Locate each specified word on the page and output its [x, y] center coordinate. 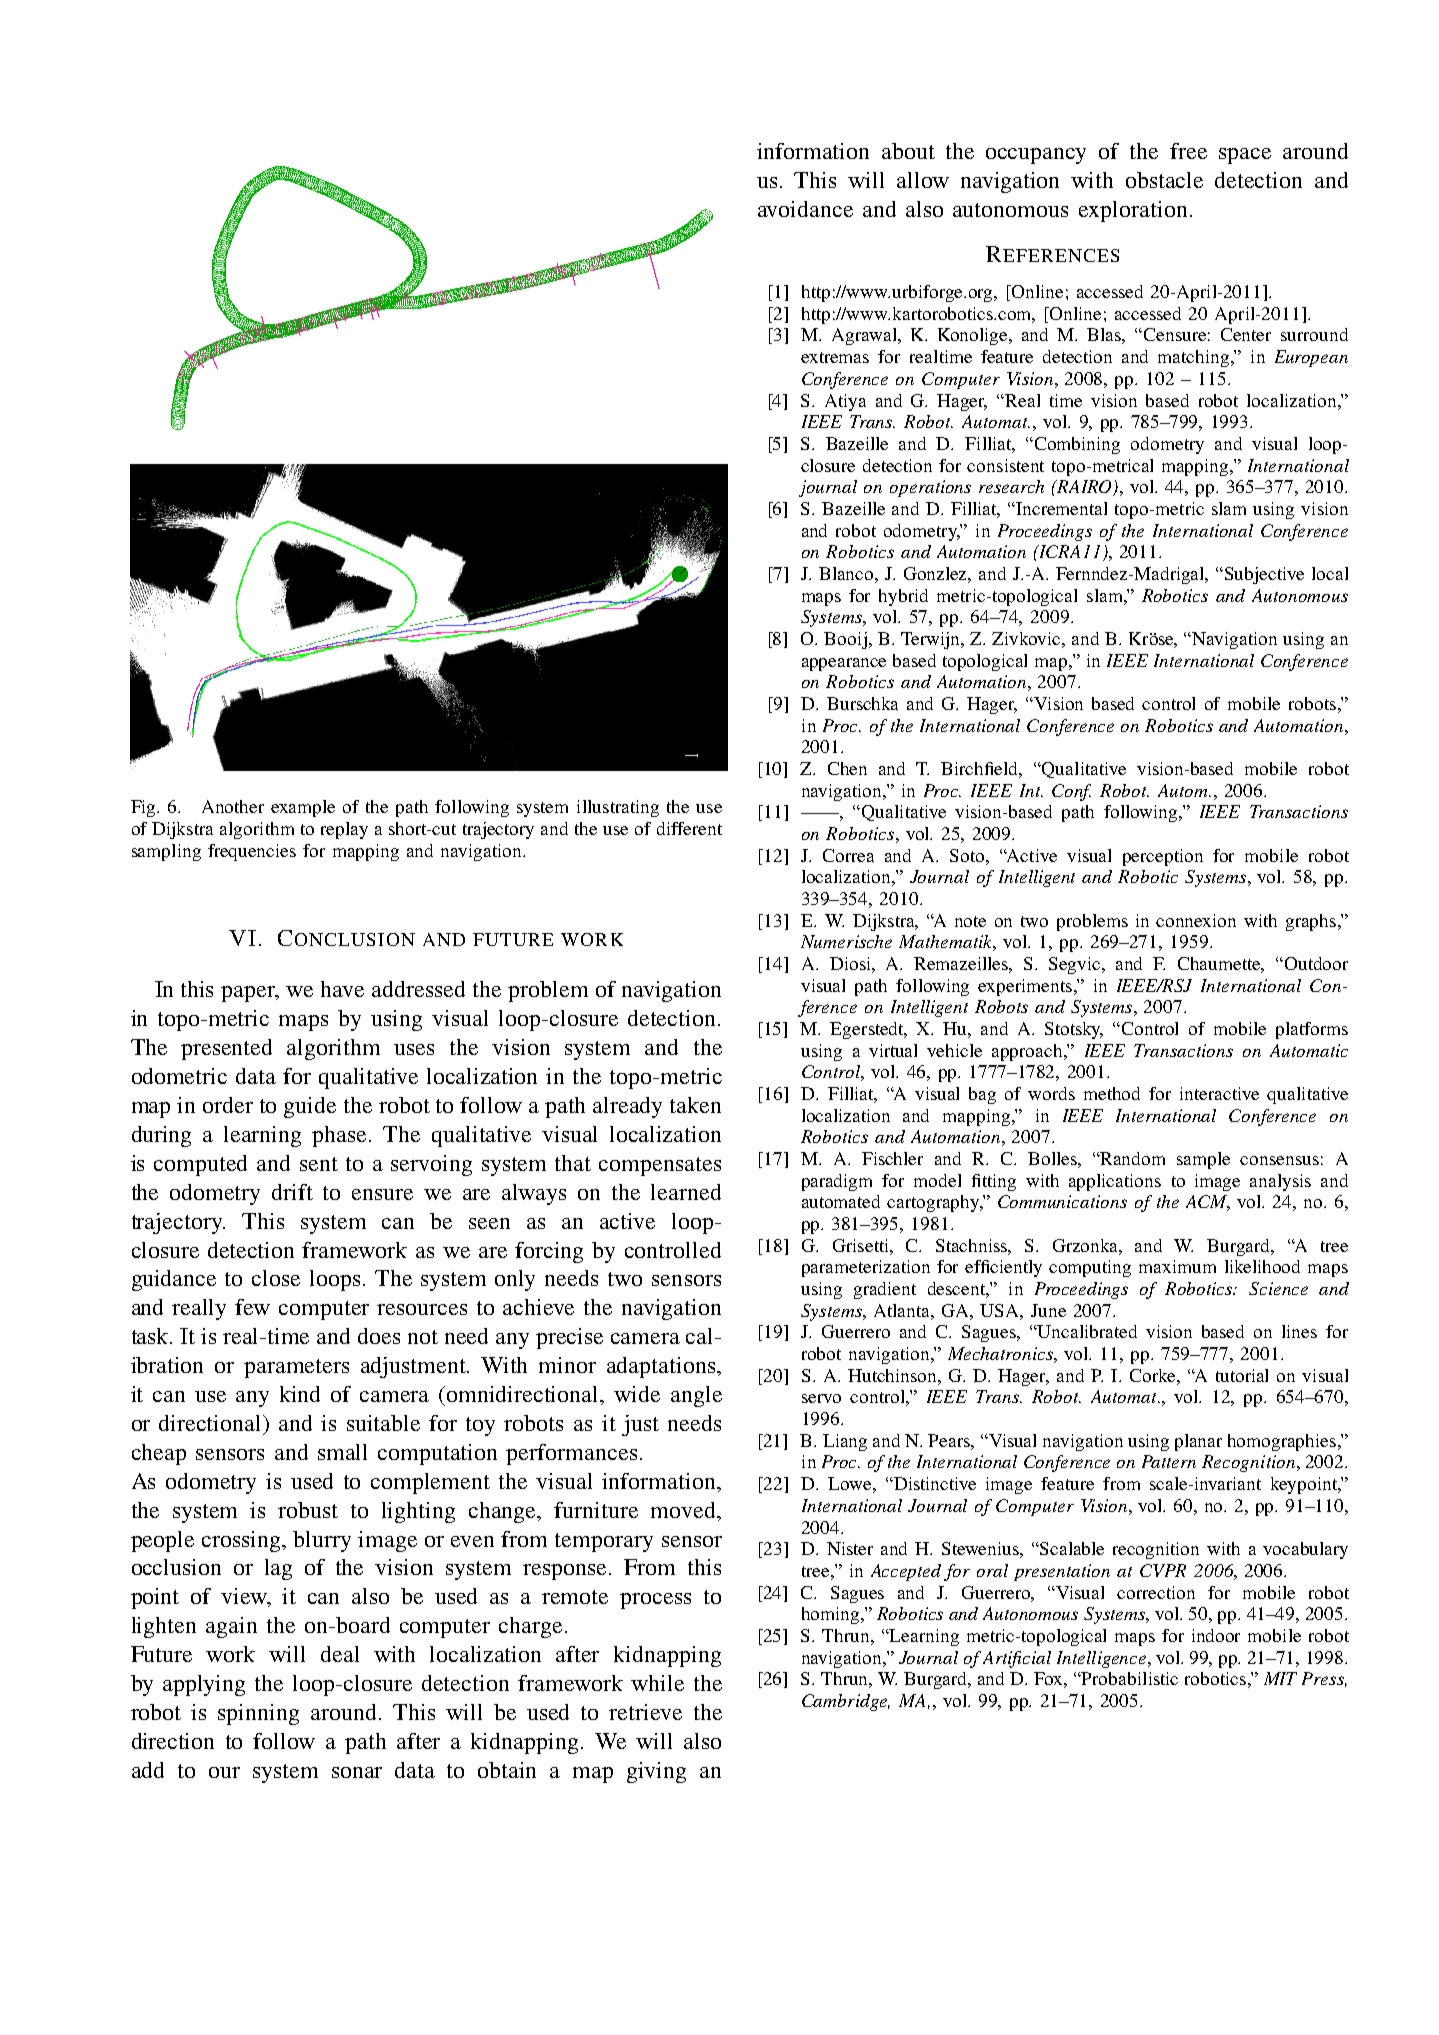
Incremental [1061, 508]
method [1112, 1093]
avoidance [805, 209]
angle [696, 1396]
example [303, 808]
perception [1163, 857]
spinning [258, 1714]
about [908, 151]
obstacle [1164, 180]
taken [695, 1105]
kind [300, 1394]
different [689, 828]
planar [1198, 1442]
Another [233, 806]
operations [930, 488]
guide [310, 1107]
